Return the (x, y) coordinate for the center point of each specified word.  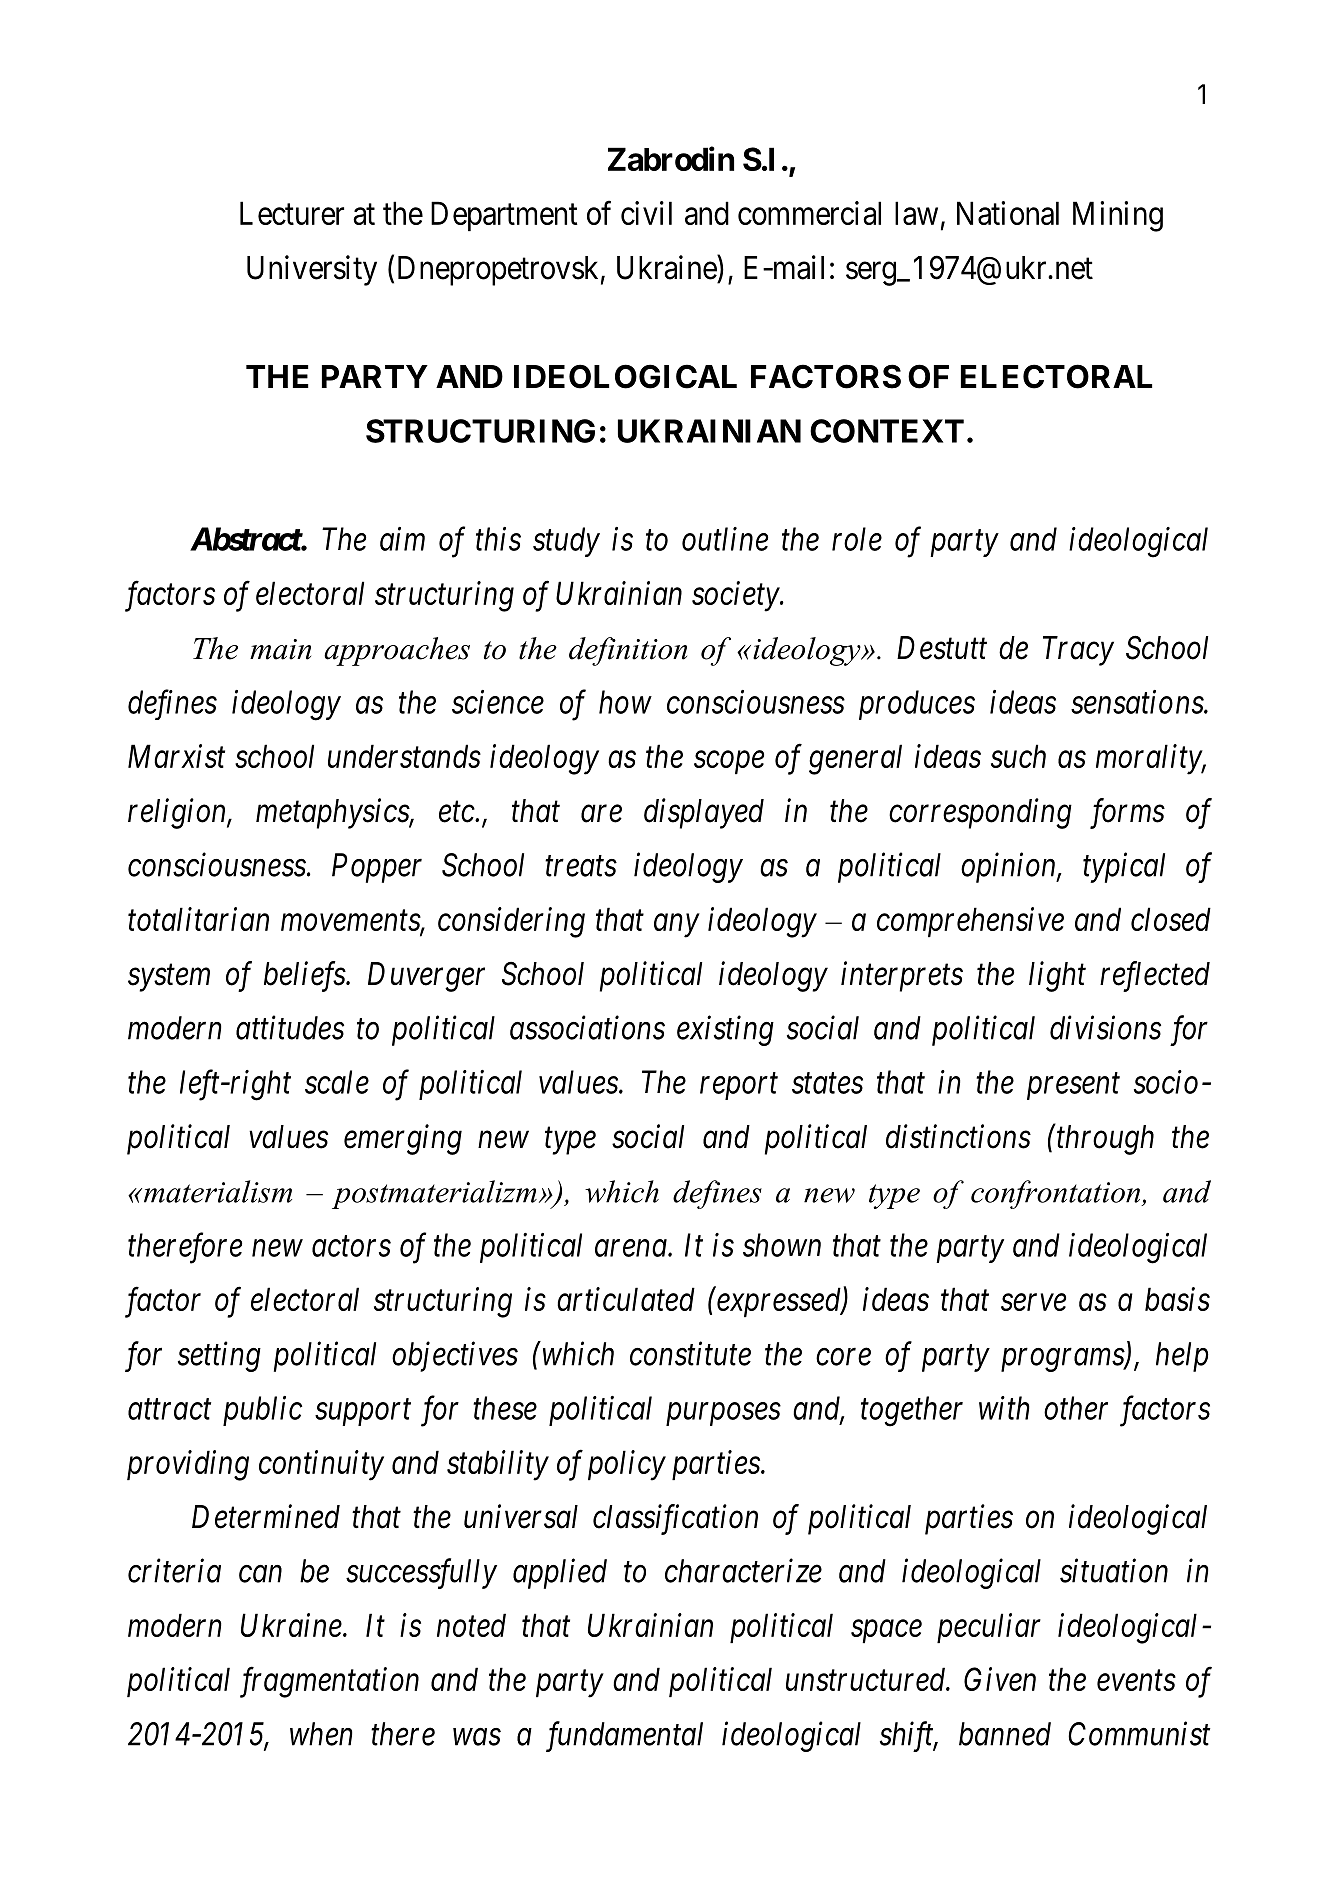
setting (219, 1357)
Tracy (1078, 651)
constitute (690, 1354)
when (321, 1734)
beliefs (305, 976)
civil (646, 213)
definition (628, 651)
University (312, 270)
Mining (1118, 216)
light (1057, 976)
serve (1033, 1302)
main (280, 649)
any (676, 926)
